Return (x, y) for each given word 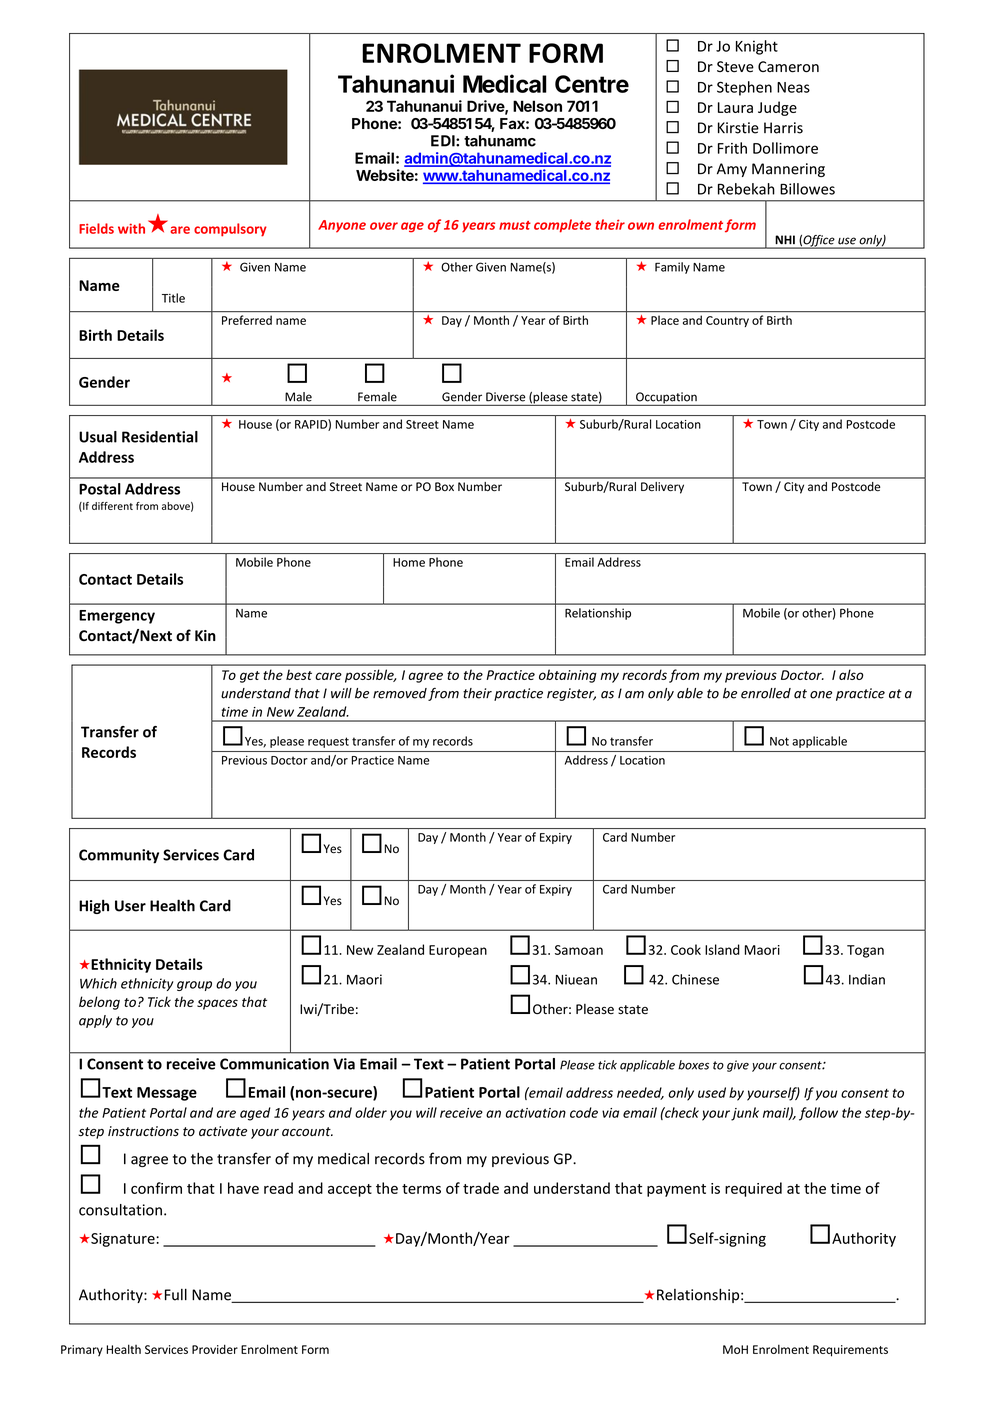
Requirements (850, 1351)
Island (722, 949)
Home (409, 562)
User (130, 906)
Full (176, 1294)
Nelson (537, 106)
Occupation (666, 399)
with (131, 228)
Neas (793, 87)
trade (481, 1188)
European (458, 951)
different (112, 506)
